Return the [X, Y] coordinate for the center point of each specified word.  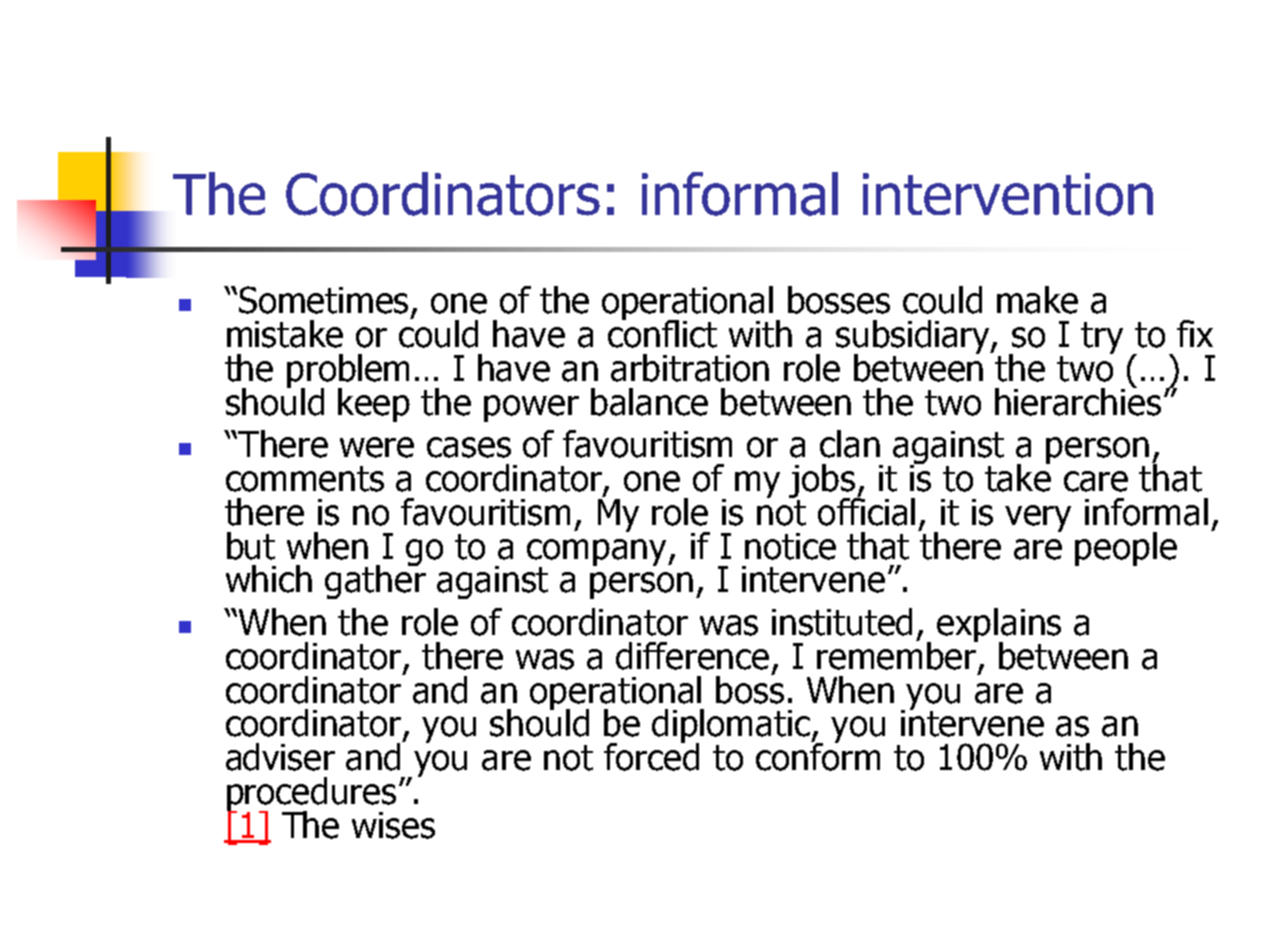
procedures [311, 795]
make [1037, 300]
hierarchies [1078, 400]
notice [790, 546]
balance [649, 402]
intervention [1008, 194]
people [1126, 549]
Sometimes [325, 301]
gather [375, 581]
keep [374, 405]
